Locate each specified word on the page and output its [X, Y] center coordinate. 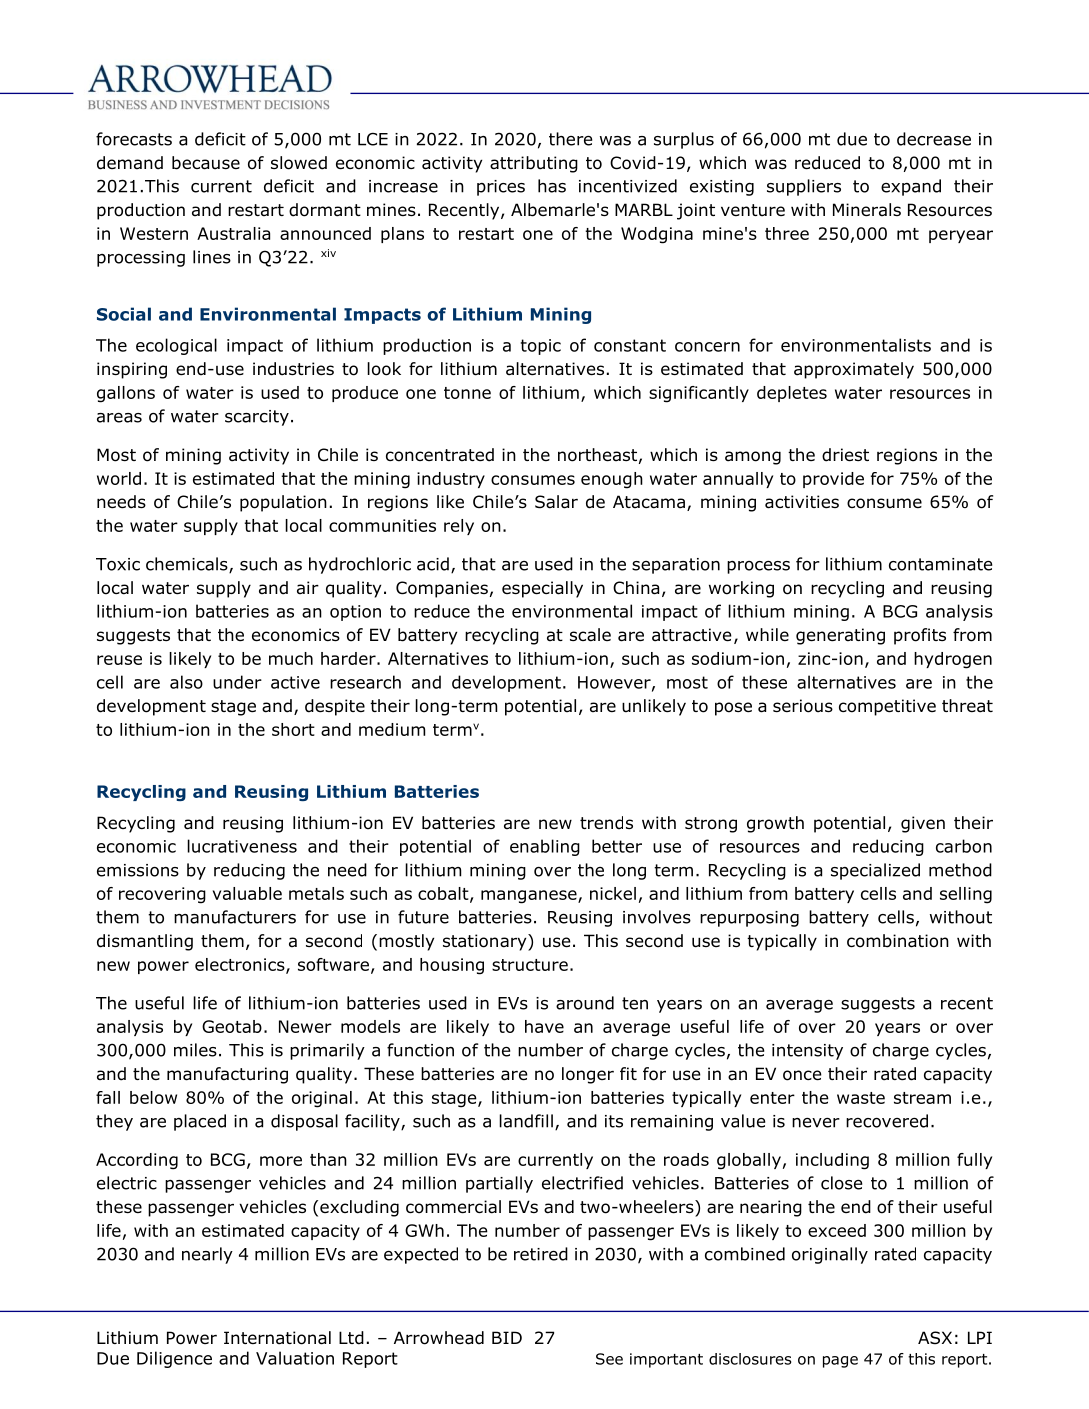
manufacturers [235, 917]
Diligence [174, 1359]
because [206, 163]
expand [911, 187]
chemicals [188, 565]
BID [507, 1337]
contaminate [940, 564]
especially [542, 589]
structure [530, 965]
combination [898, 941]
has [552, 186]
